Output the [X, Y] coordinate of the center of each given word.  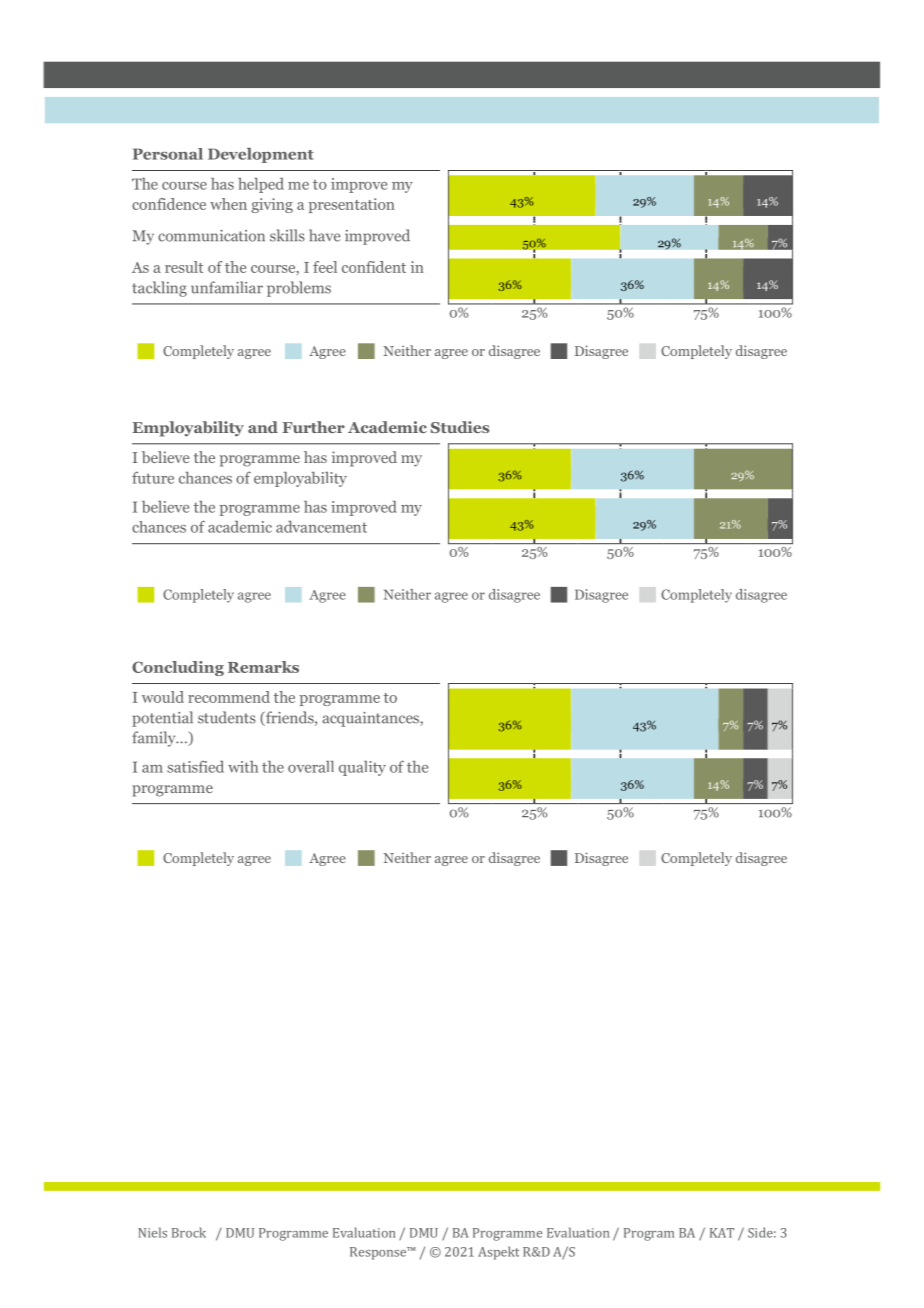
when [228, 204]
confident [374, 267]
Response [379, 1253]
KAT [722, 1233]
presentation [352, 205]
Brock [189, 1232]
